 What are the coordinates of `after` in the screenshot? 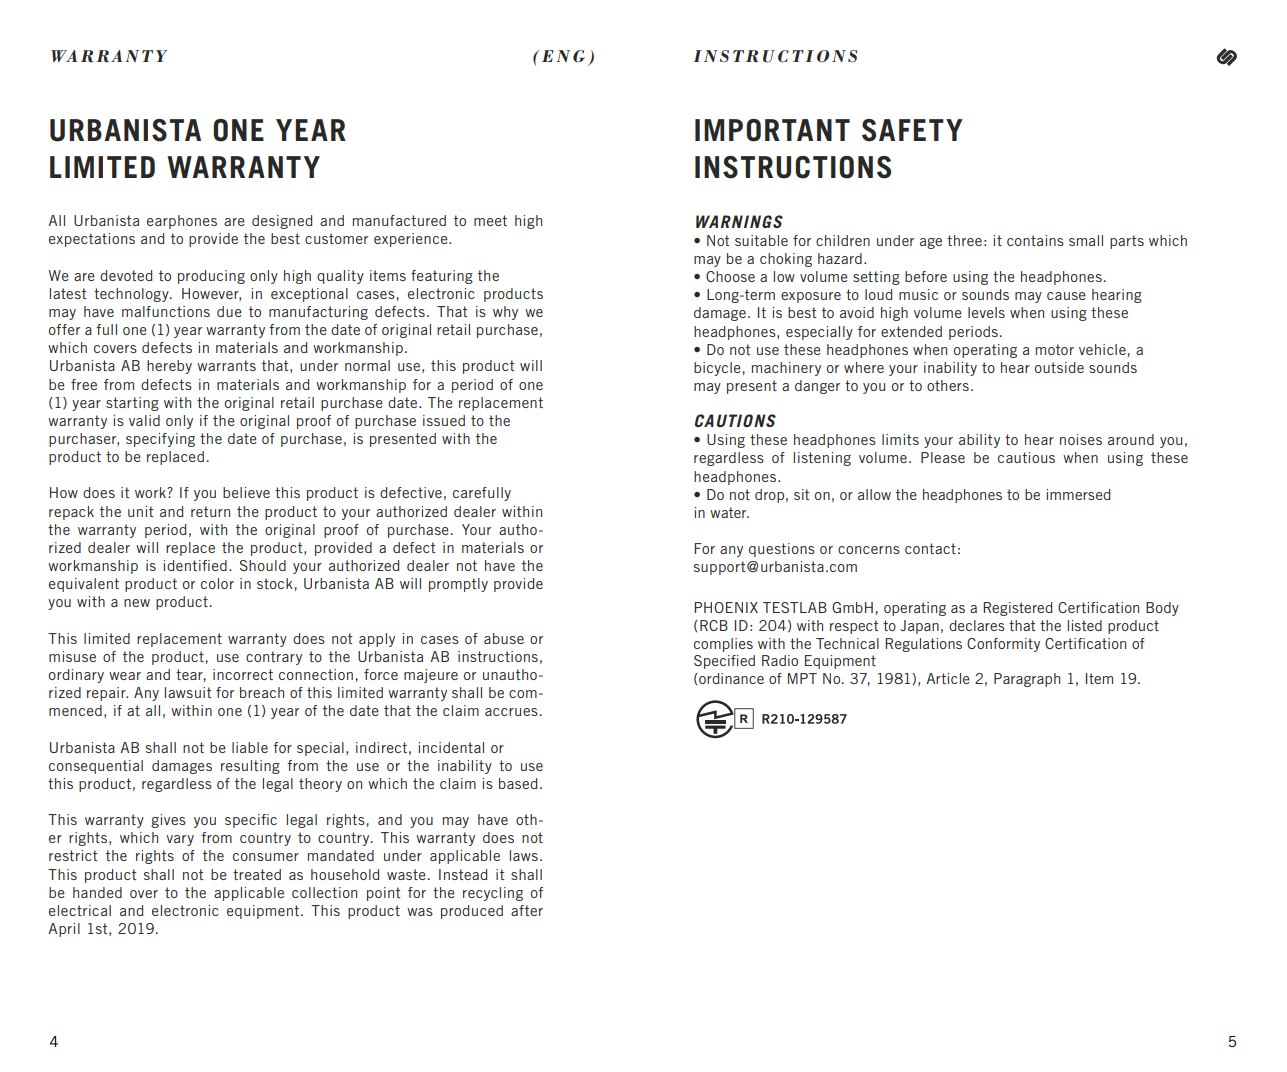 It's located at (527, 910).
